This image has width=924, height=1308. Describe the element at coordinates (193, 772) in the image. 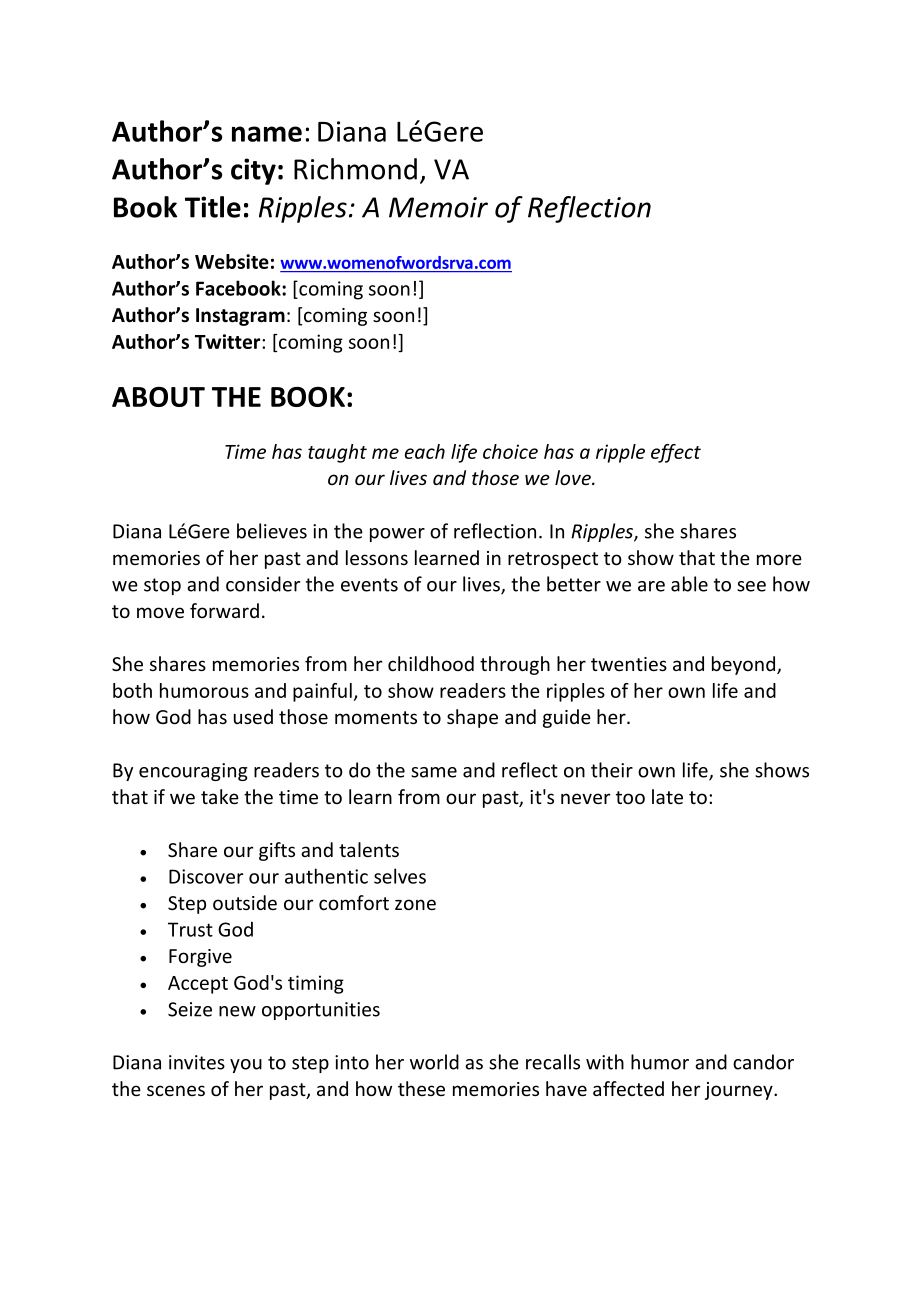

I see `encouraging` at that location.
